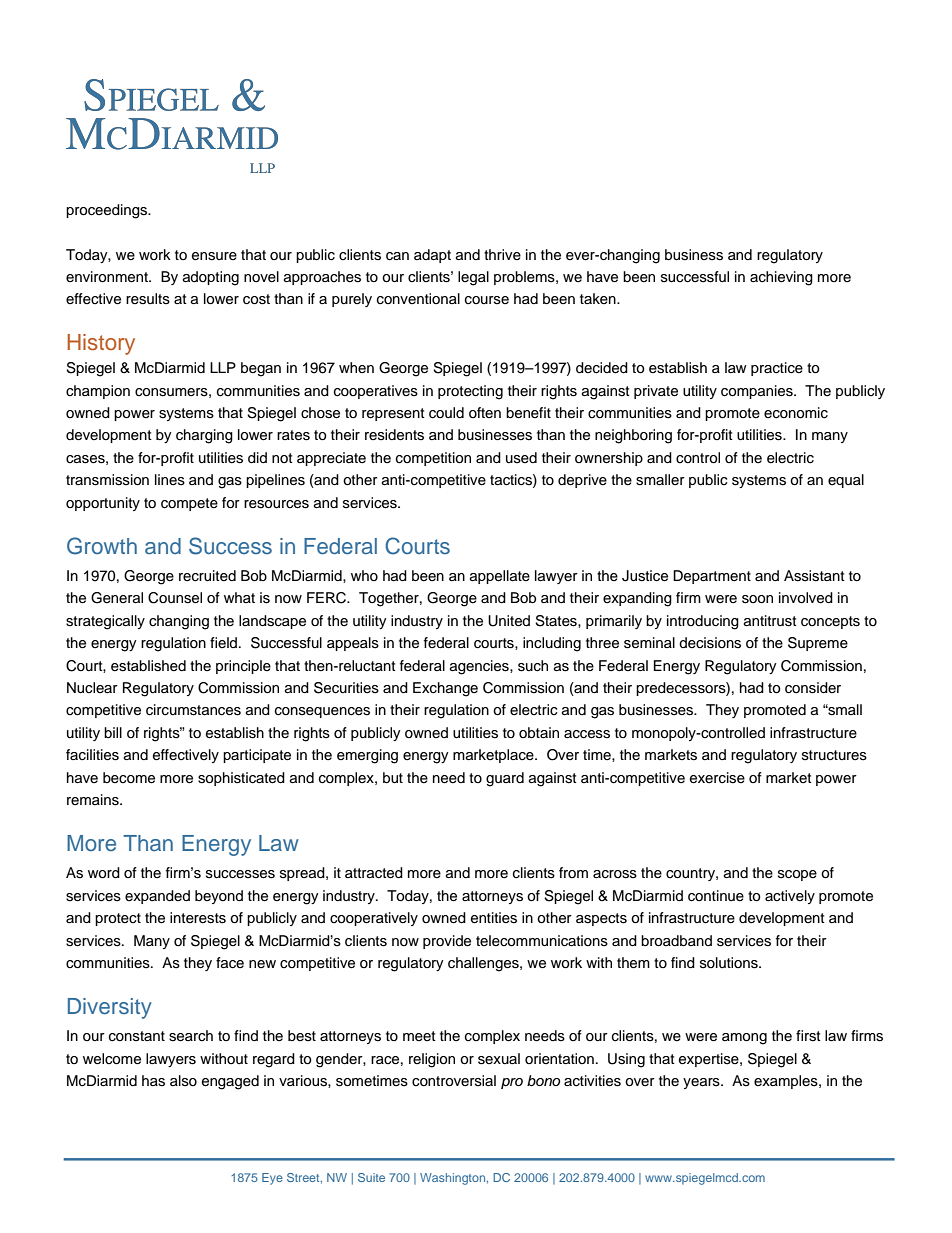  Describe the element at coordinates (502, 255) in the screenshot. I see `thrive` at that location.
